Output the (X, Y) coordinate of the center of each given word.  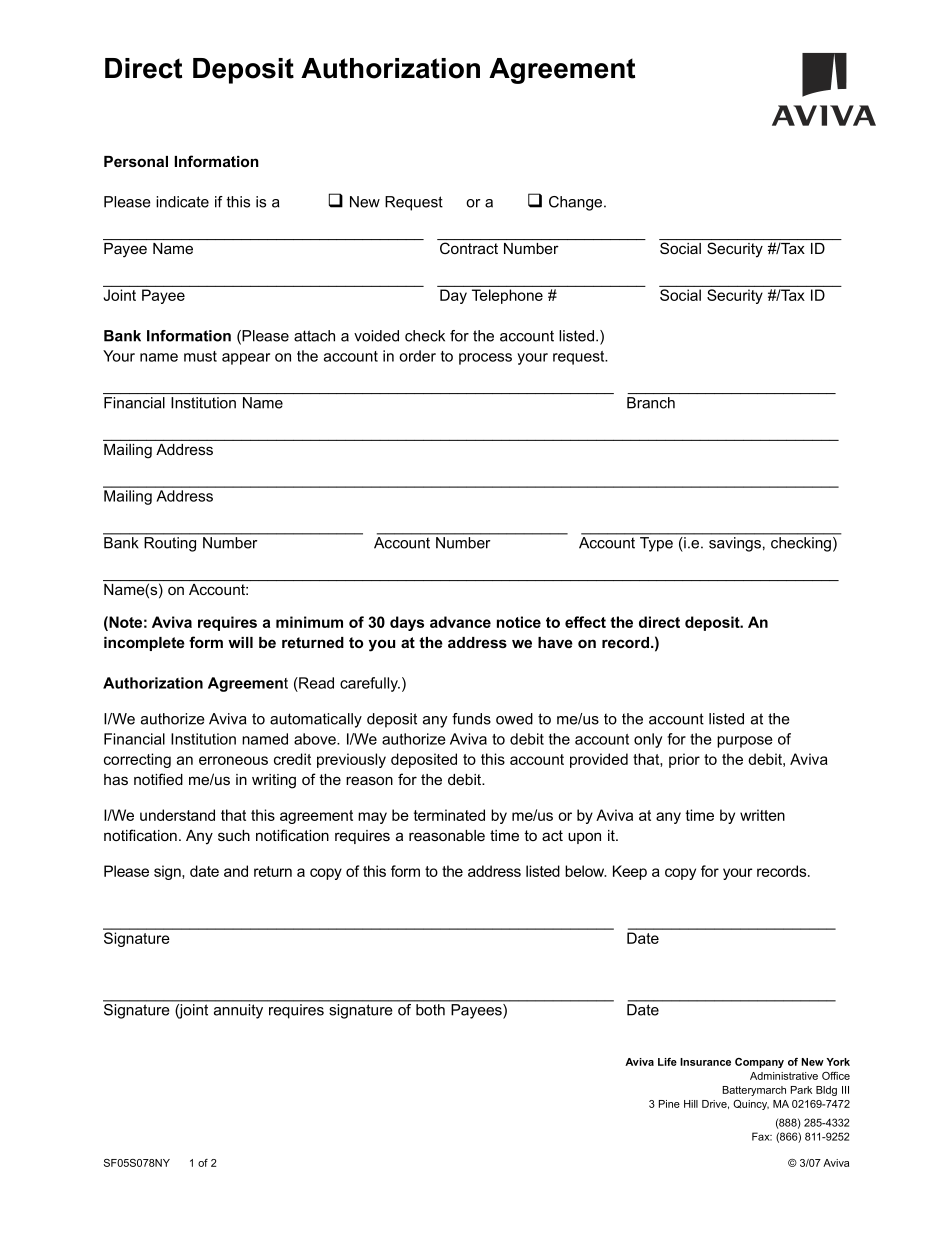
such (234, 835)
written (762, 815)
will (240, 642)
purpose (745, 742)
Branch (651, 403)
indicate (182, 202)
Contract (469, 248)
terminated (449, 815)
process (485, 359)
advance (460, 622)
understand (177, 815)
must (200, 356)
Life (667, 1062)
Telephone (507, 296)
